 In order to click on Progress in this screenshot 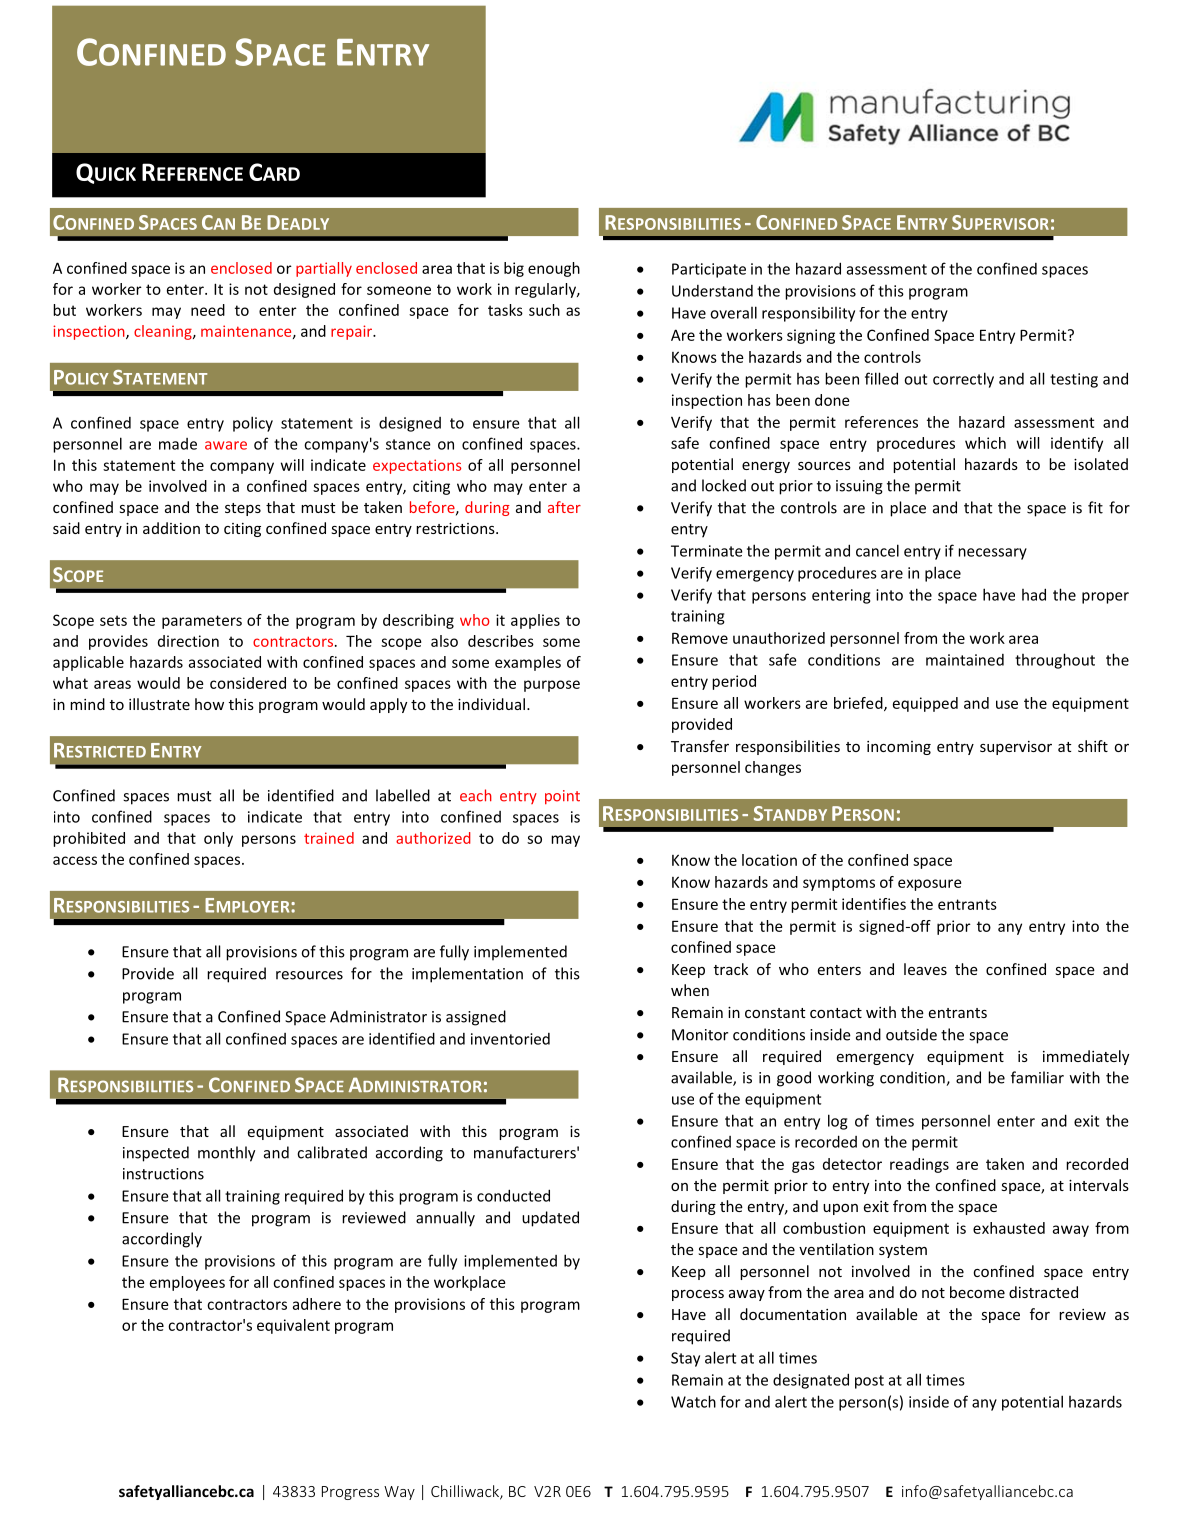, I will do `click(350, 1493)`.
